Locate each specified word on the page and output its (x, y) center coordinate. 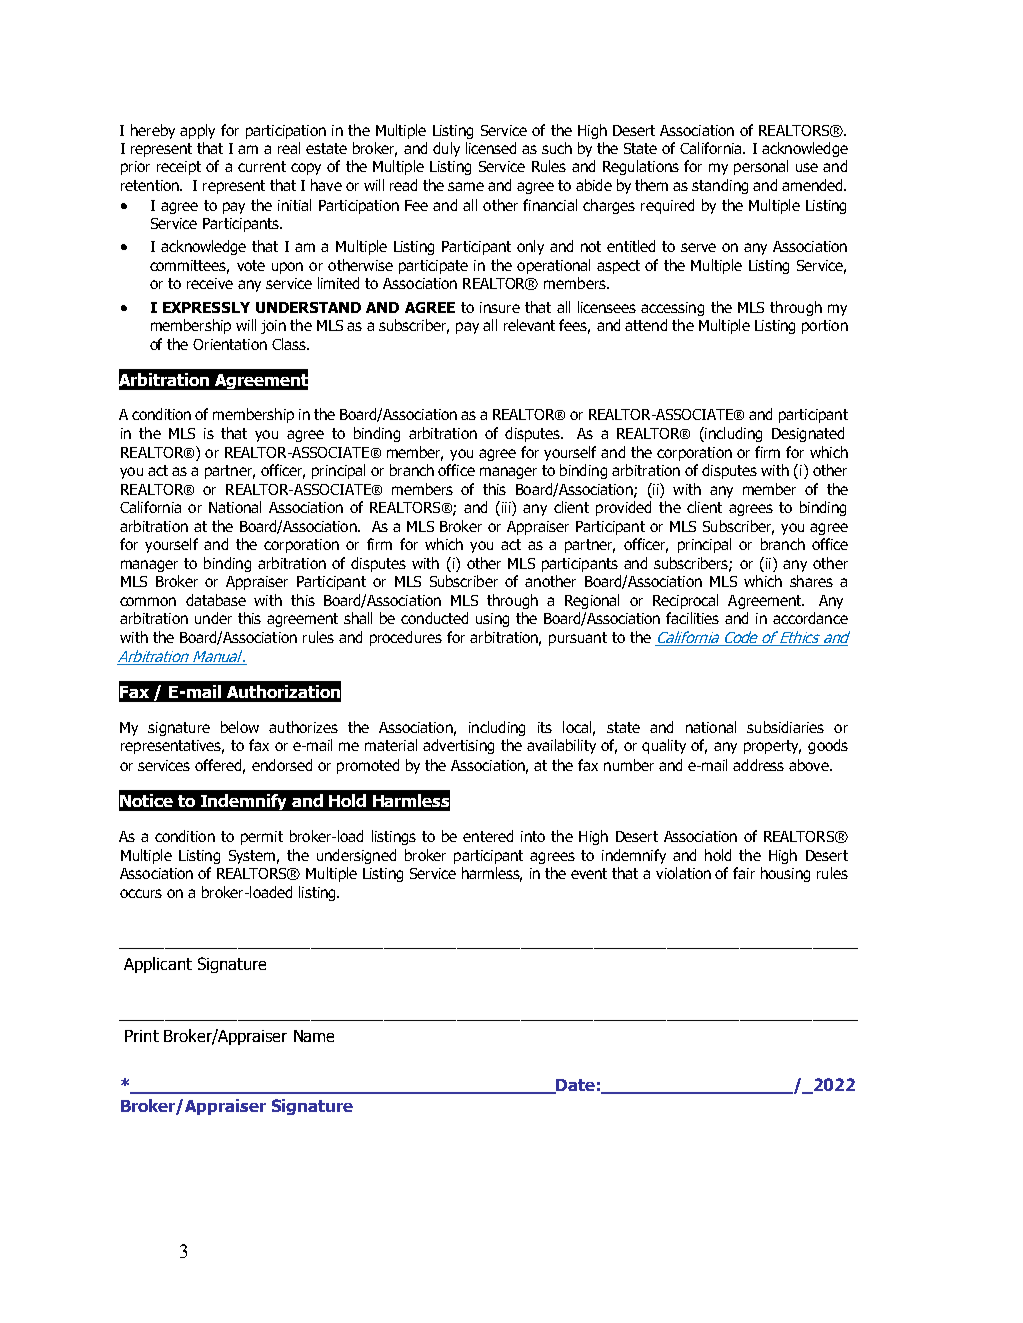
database (216, 600)
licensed (491, 148)
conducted (434, 618)
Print (142, 1036)
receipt (179, 168)
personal (761, 167)
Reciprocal (685, 601)
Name (314, 1036)
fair (744, 873)
